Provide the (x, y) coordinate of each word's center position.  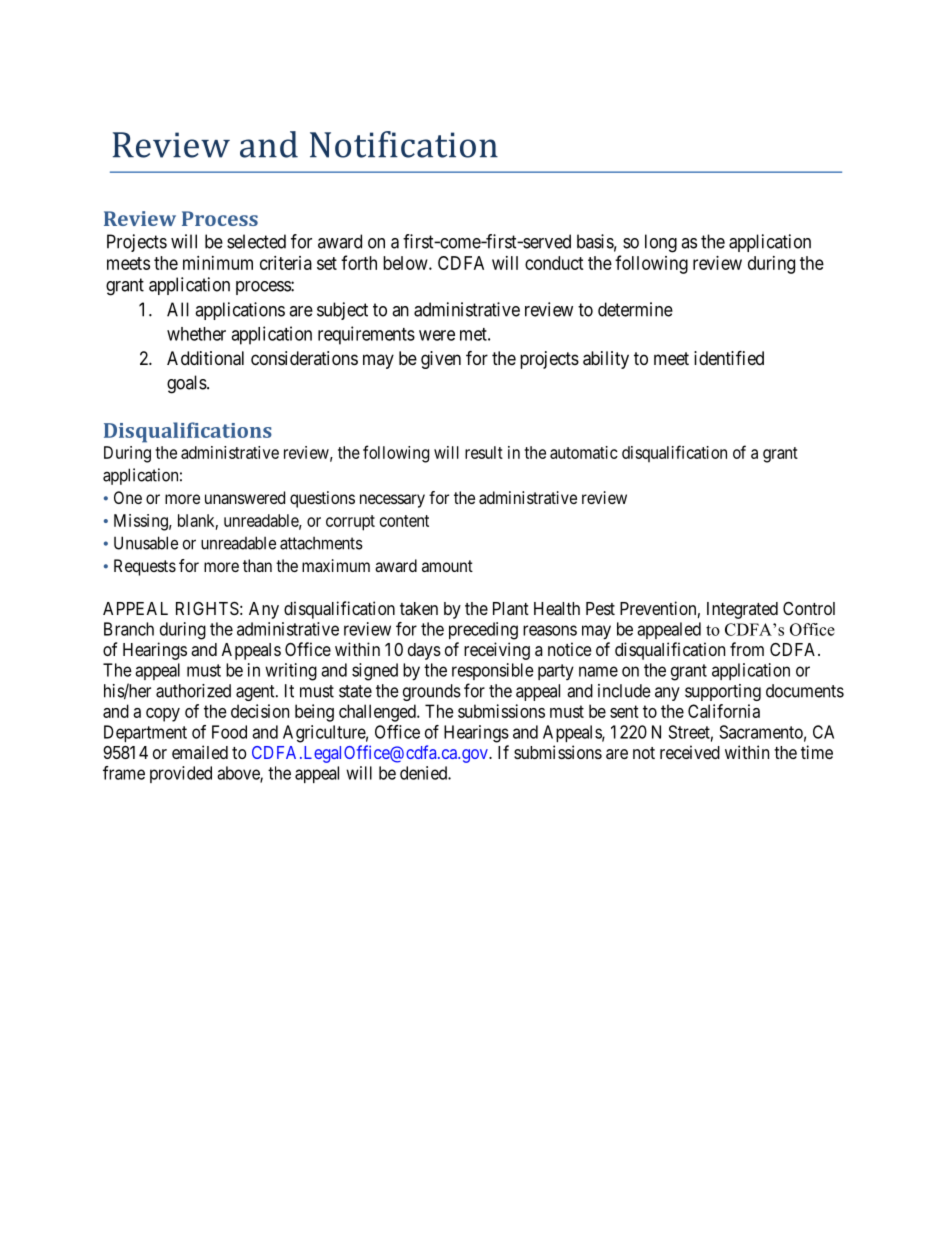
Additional (205, 358)
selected (256, 241)
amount (447, 566)
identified (729, 357)
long (661, 243)
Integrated (742, 610)
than (257, 565)
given (441, 360)
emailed (200, 752)
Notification (404, 144)
